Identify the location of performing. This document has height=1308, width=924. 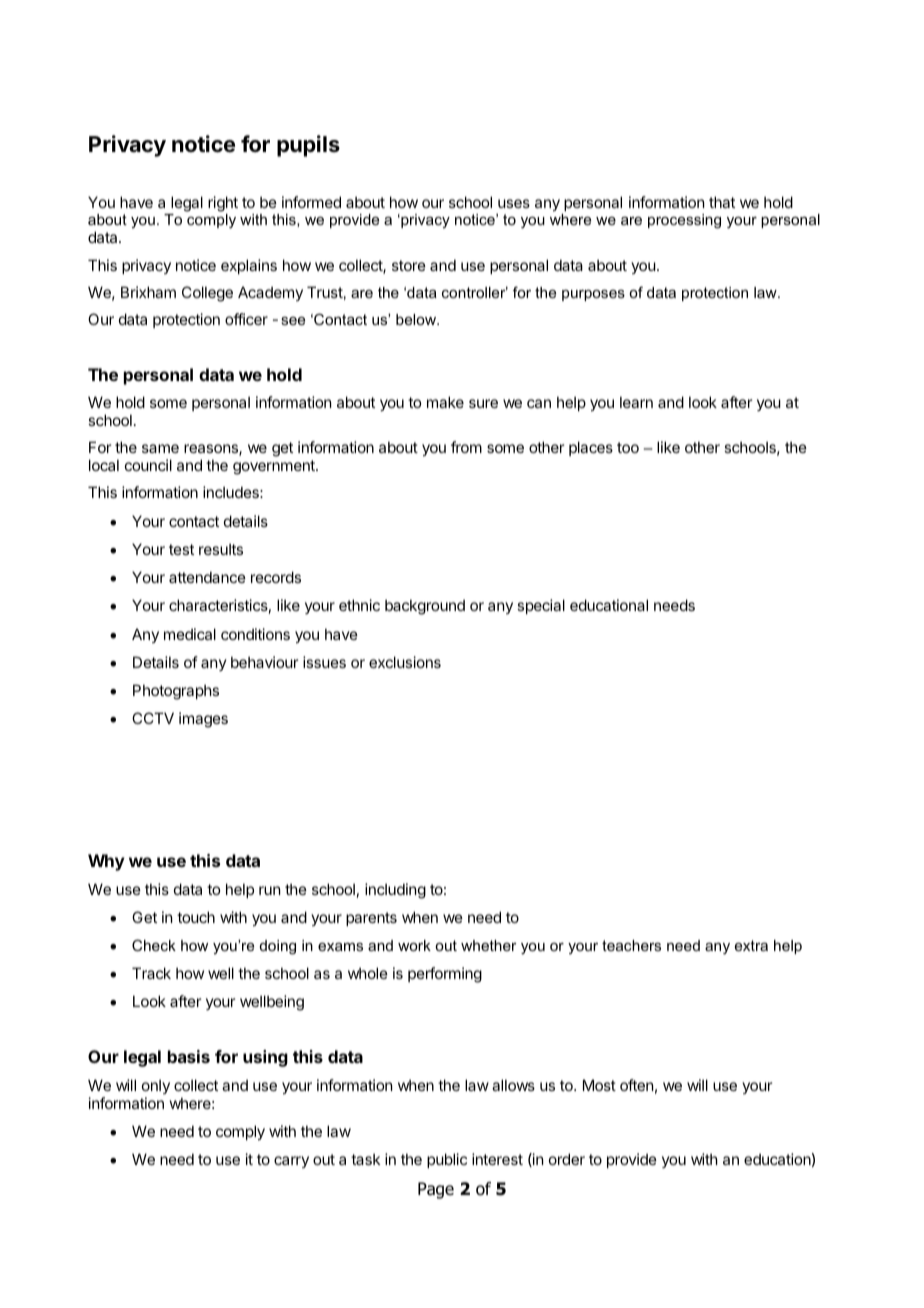
(445, 975).
